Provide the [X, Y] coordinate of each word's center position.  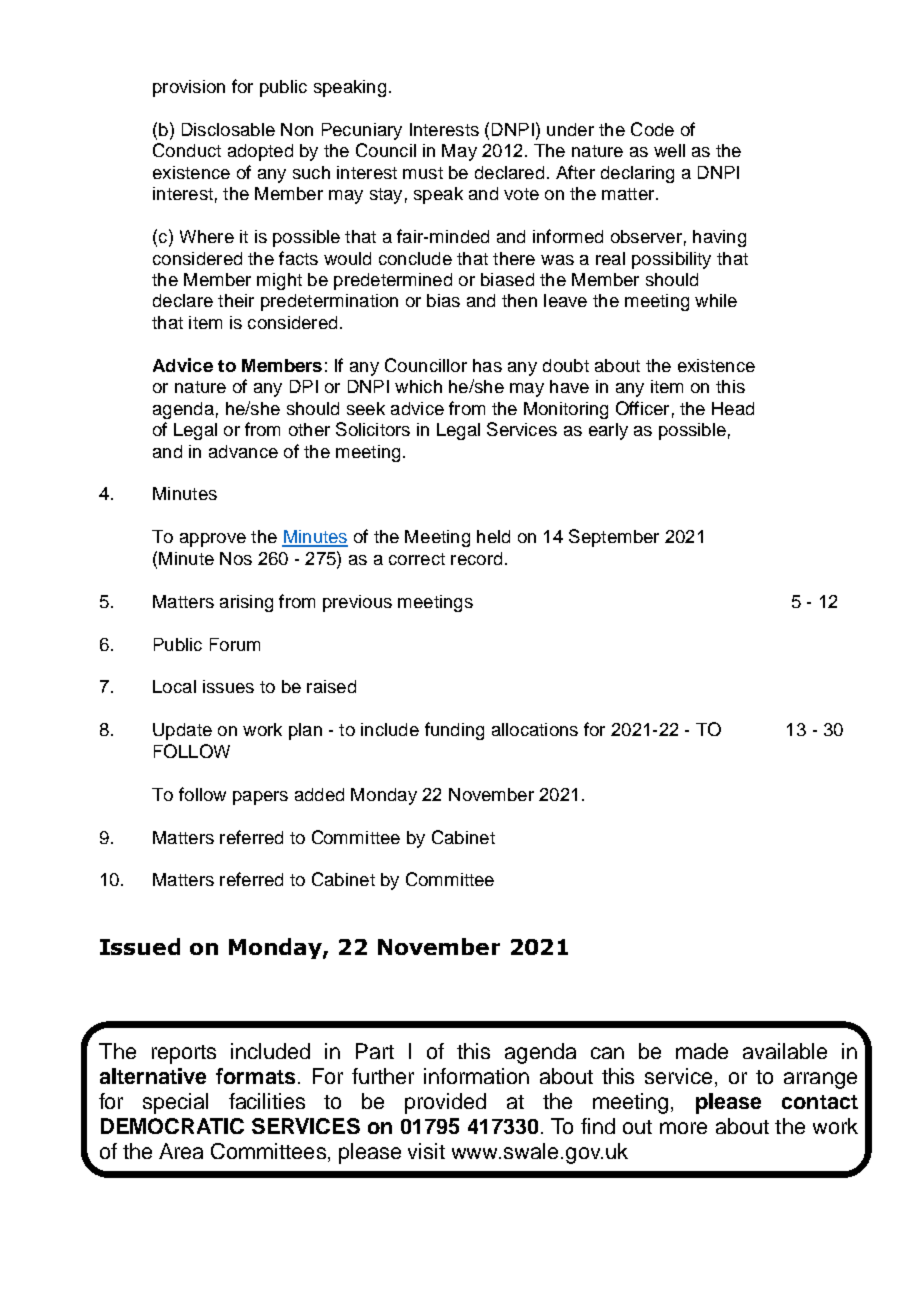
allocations [535, 729]
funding [454, 731]
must [423, 173]
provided [445, 1103]
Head [733, 408]
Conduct [187, 150]
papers [260, 798]
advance [243, 451]
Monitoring [566, 410]
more [683, 1128]
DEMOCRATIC [172, 1126]
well [669, 150]
